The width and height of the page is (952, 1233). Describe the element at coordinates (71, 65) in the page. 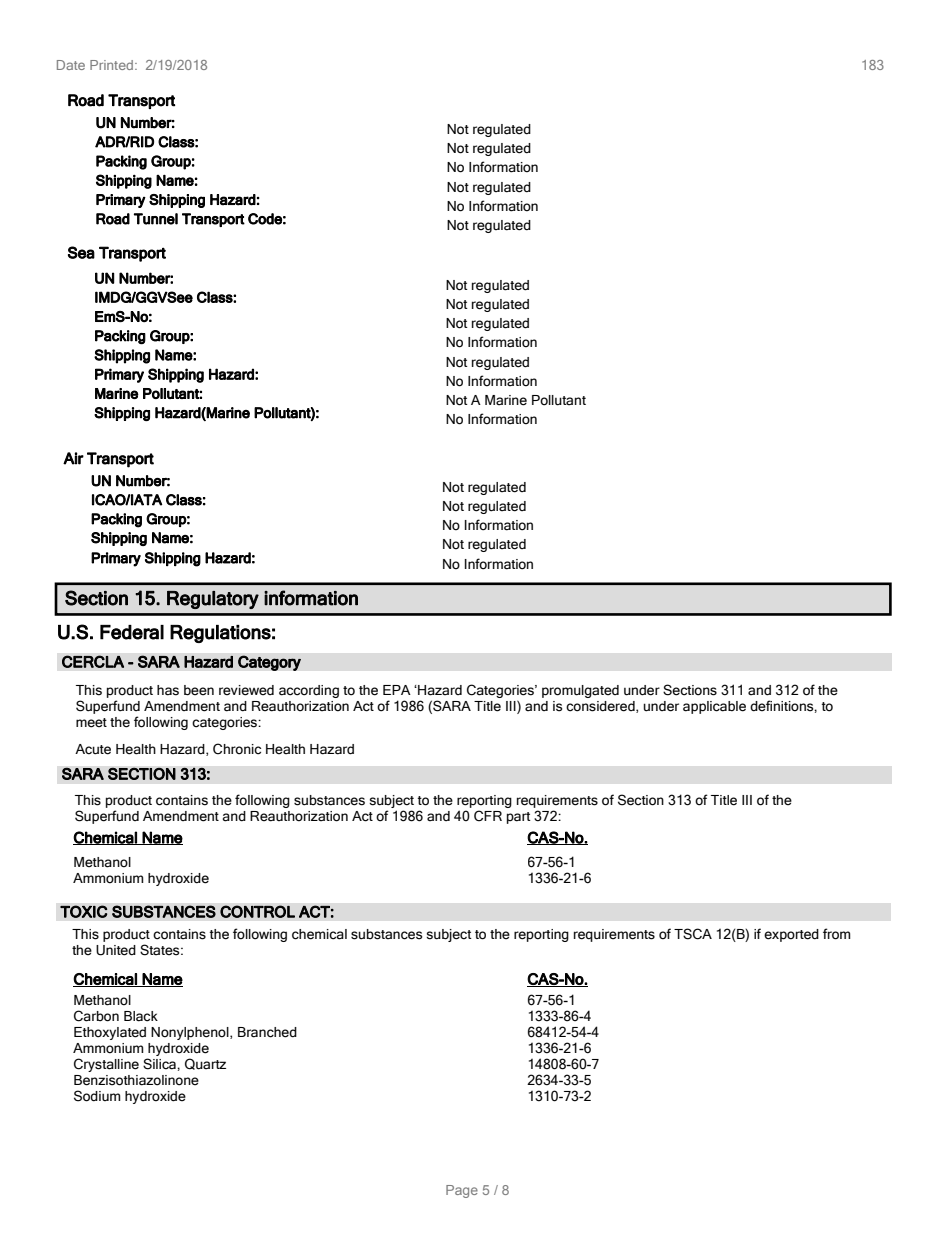

I see `Date` at that location.
